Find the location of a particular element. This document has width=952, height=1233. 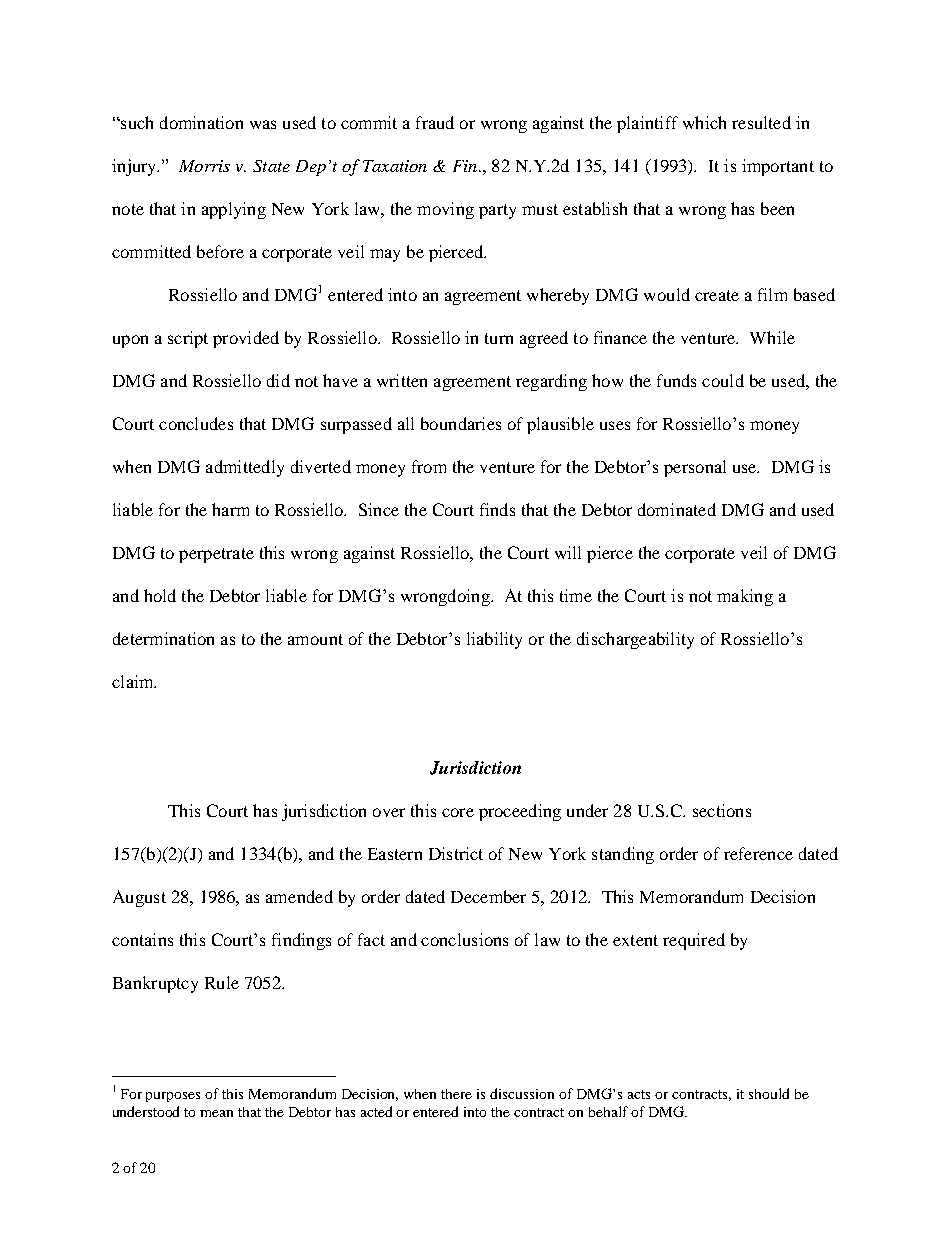

purposes is located at coordinates (173, 1097).
